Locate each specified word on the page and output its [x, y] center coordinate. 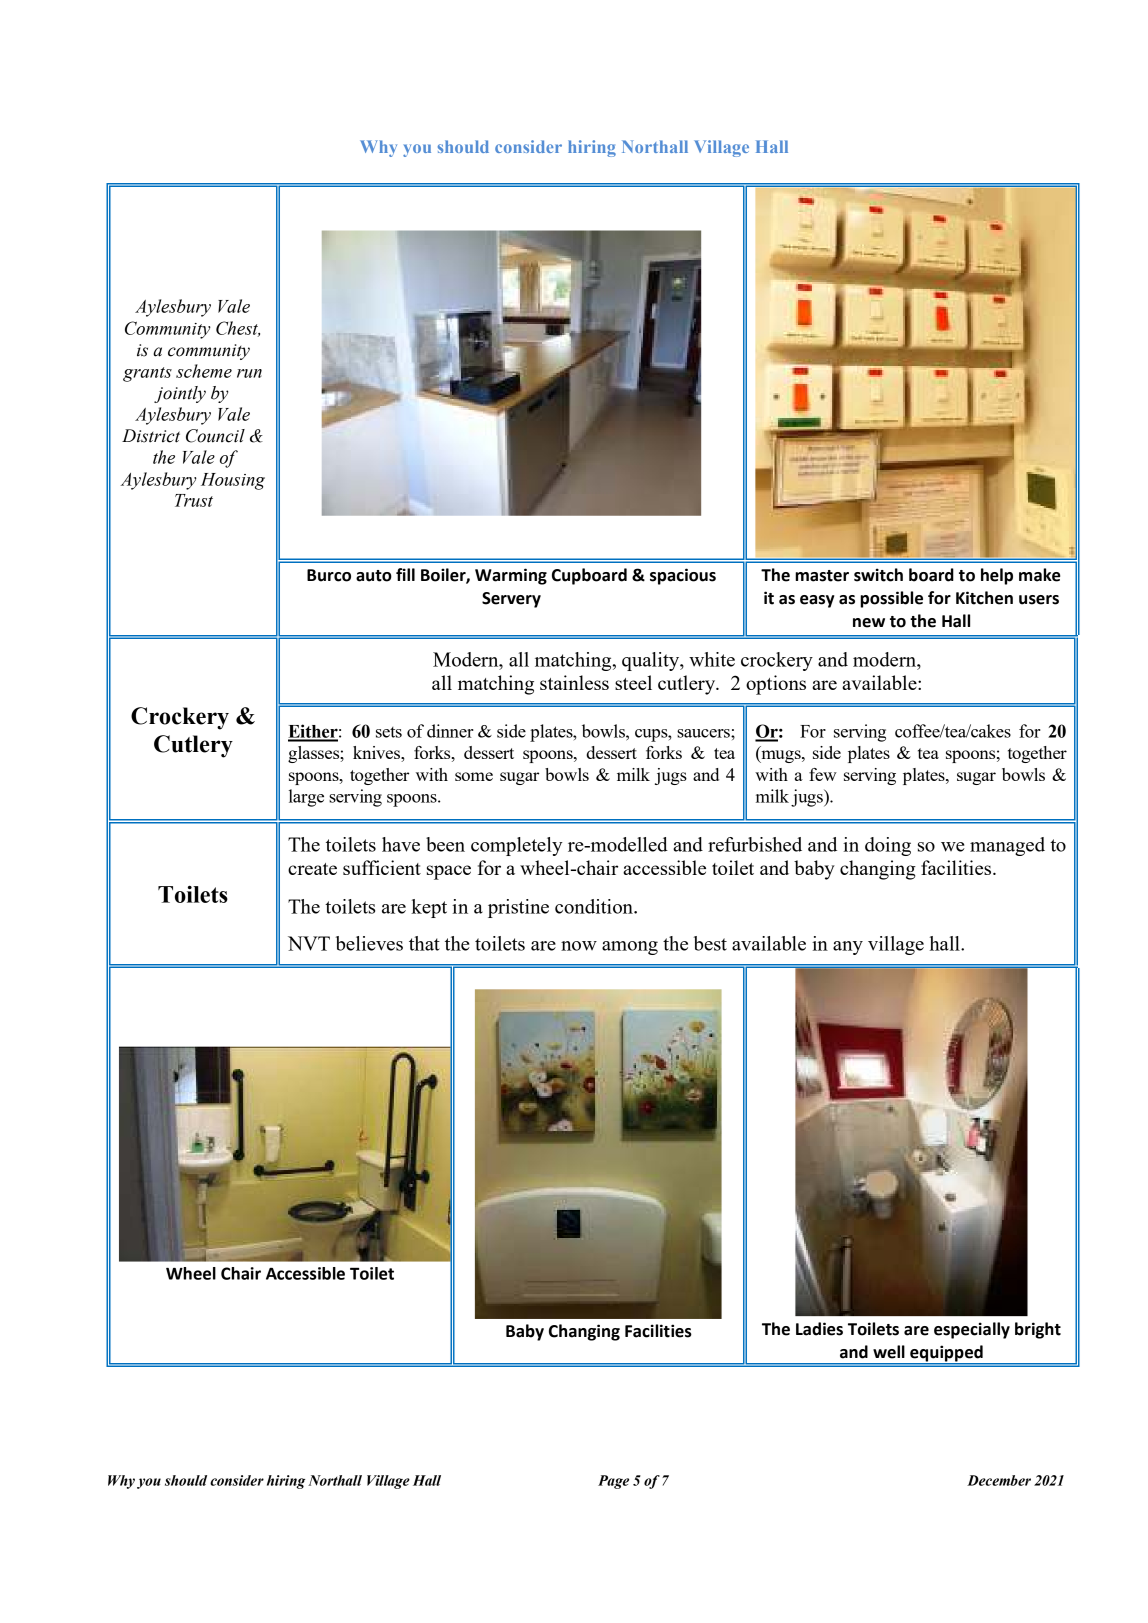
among [630, 948]
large [306, 798]
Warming [511, 576]
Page [613, 1482]
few [823, 774]
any [848, 948]
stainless [574, 682]
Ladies [819, 1329]
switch [878, 575]
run [249, 373]
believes [369, 943]
